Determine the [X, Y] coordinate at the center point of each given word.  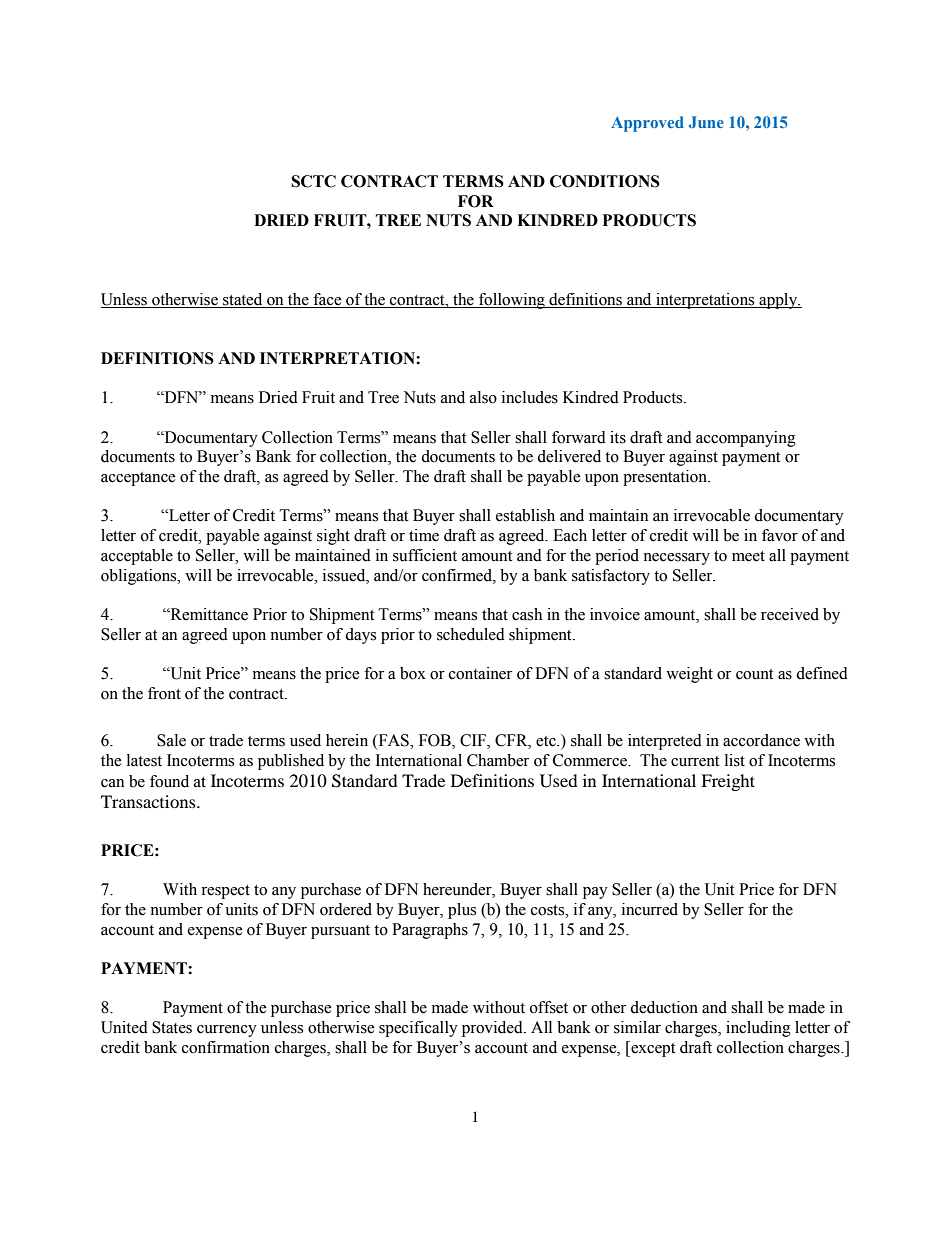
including [758, 1029]
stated [243, 300]
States [172, 1027]
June [706, 122]
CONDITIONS [605, 181]
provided [493, 1029]
